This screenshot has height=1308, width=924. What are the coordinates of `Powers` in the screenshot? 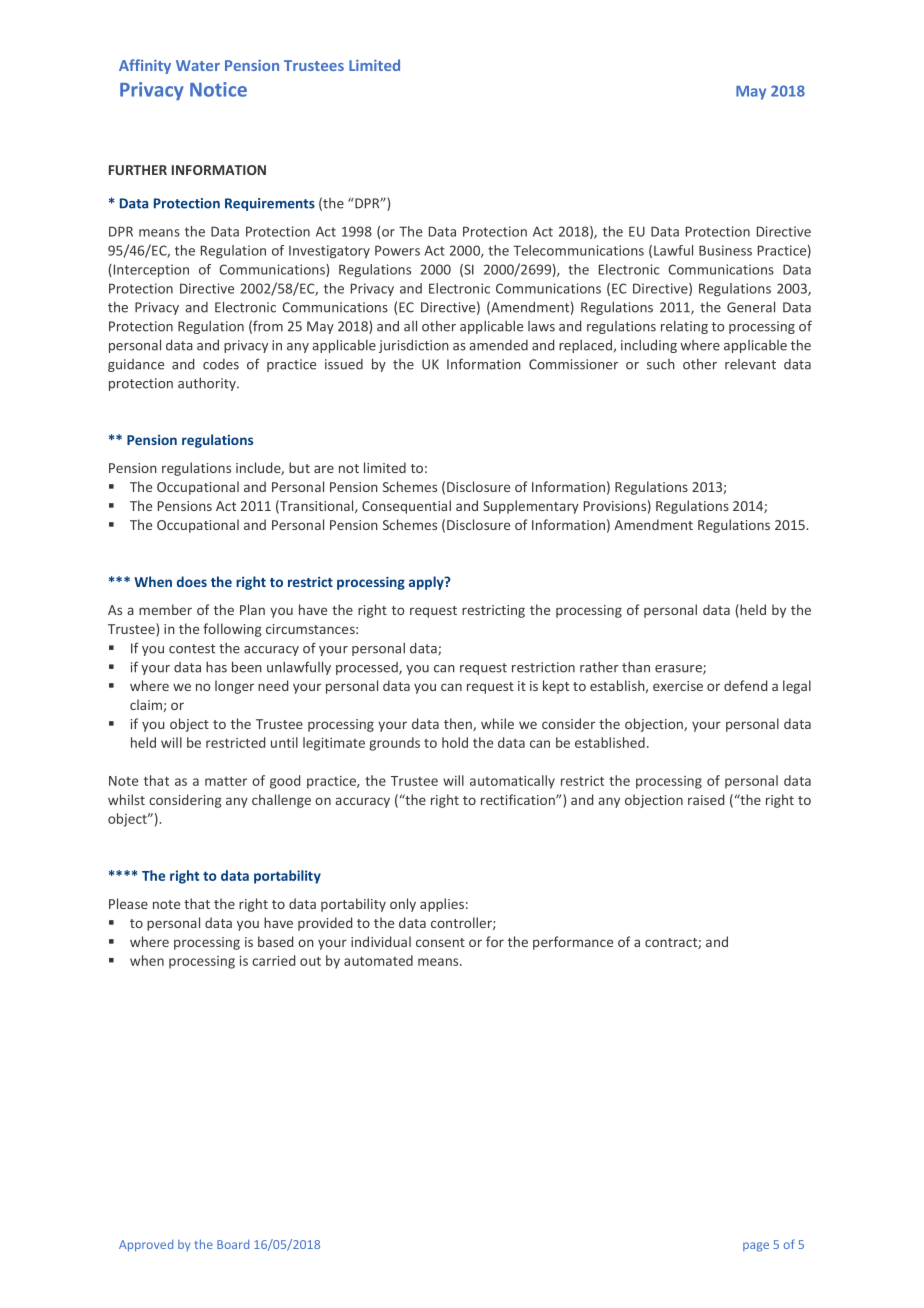 It's located at (397, 250).
